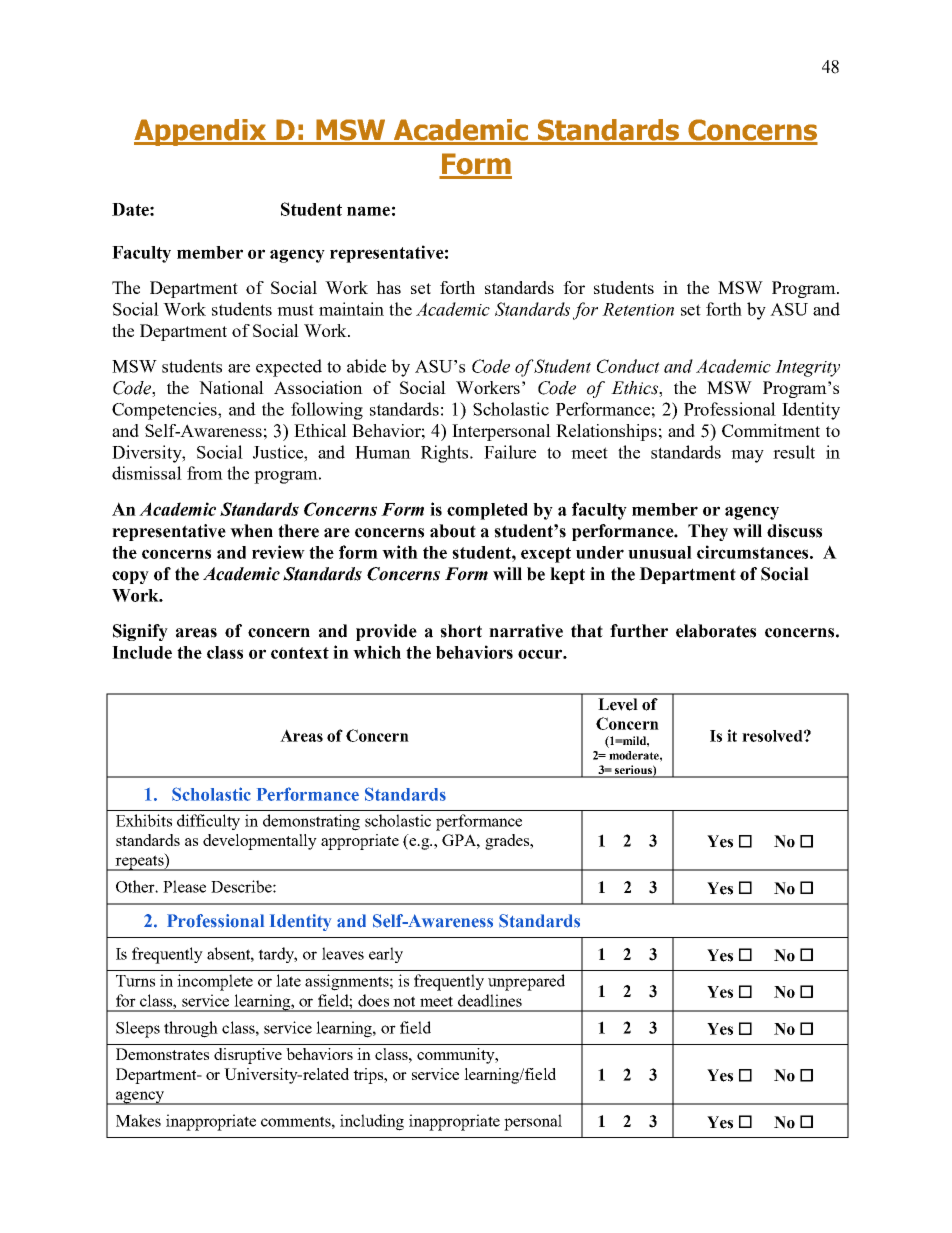 Image resolution: width=952 pixels, height=1233 pixels. I want to click on not, so click(404, 1001).
